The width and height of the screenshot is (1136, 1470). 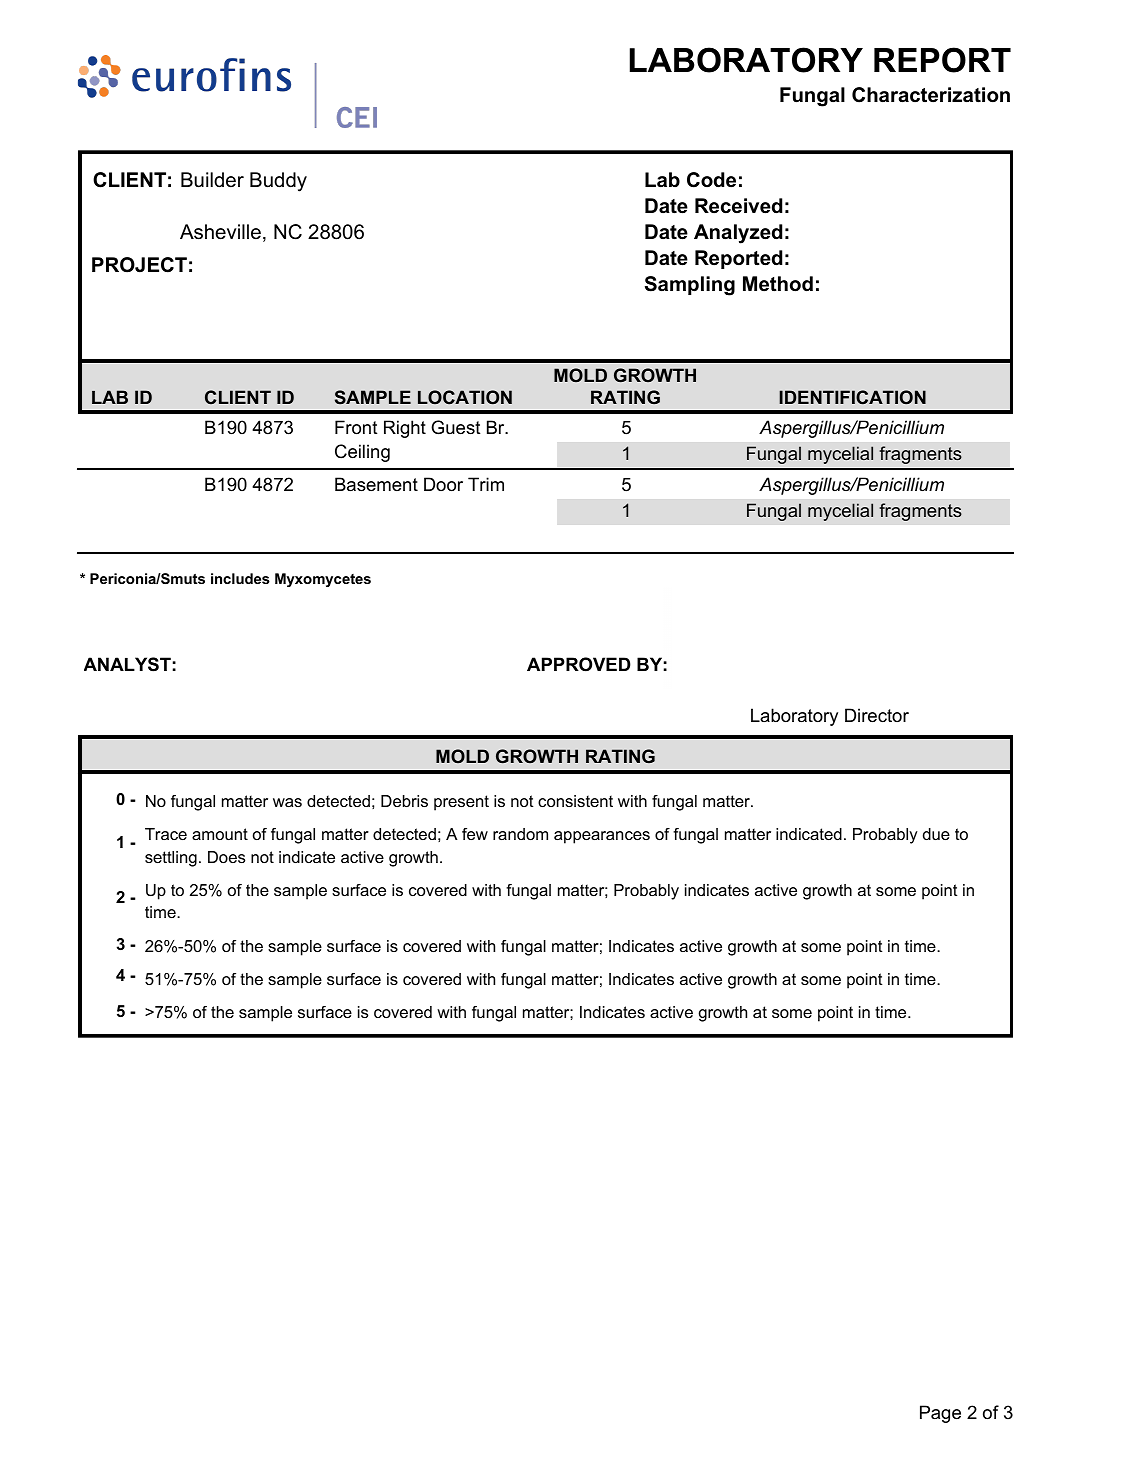 I want to click on includes, so click(x=240, y=578).
